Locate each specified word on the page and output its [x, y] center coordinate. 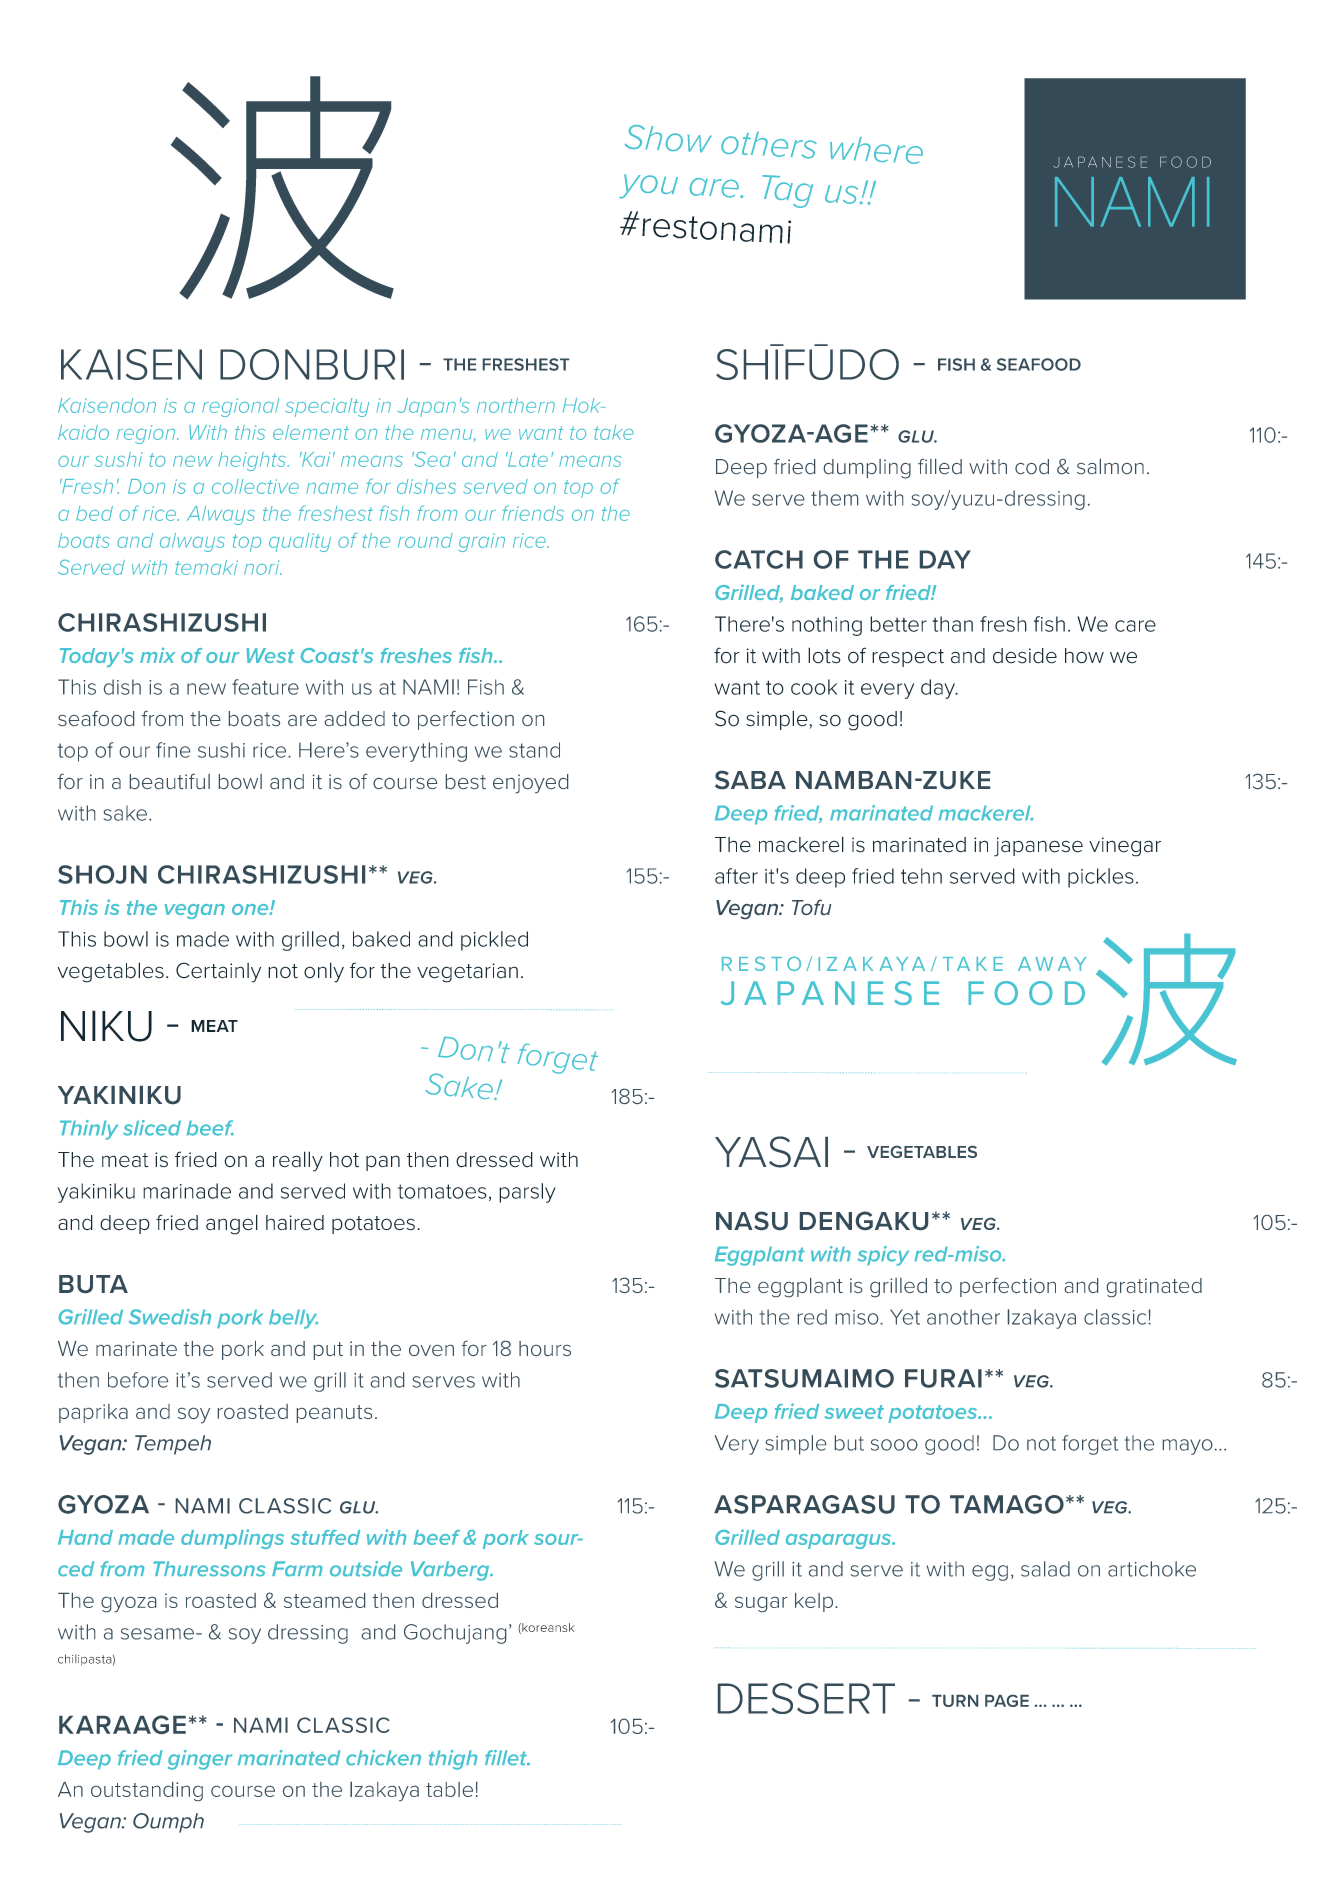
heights [253, 461]
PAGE [1007, 1701]
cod [1032, 466]
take [613, 432]
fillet [507, 1757]
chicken [383, 1757]
